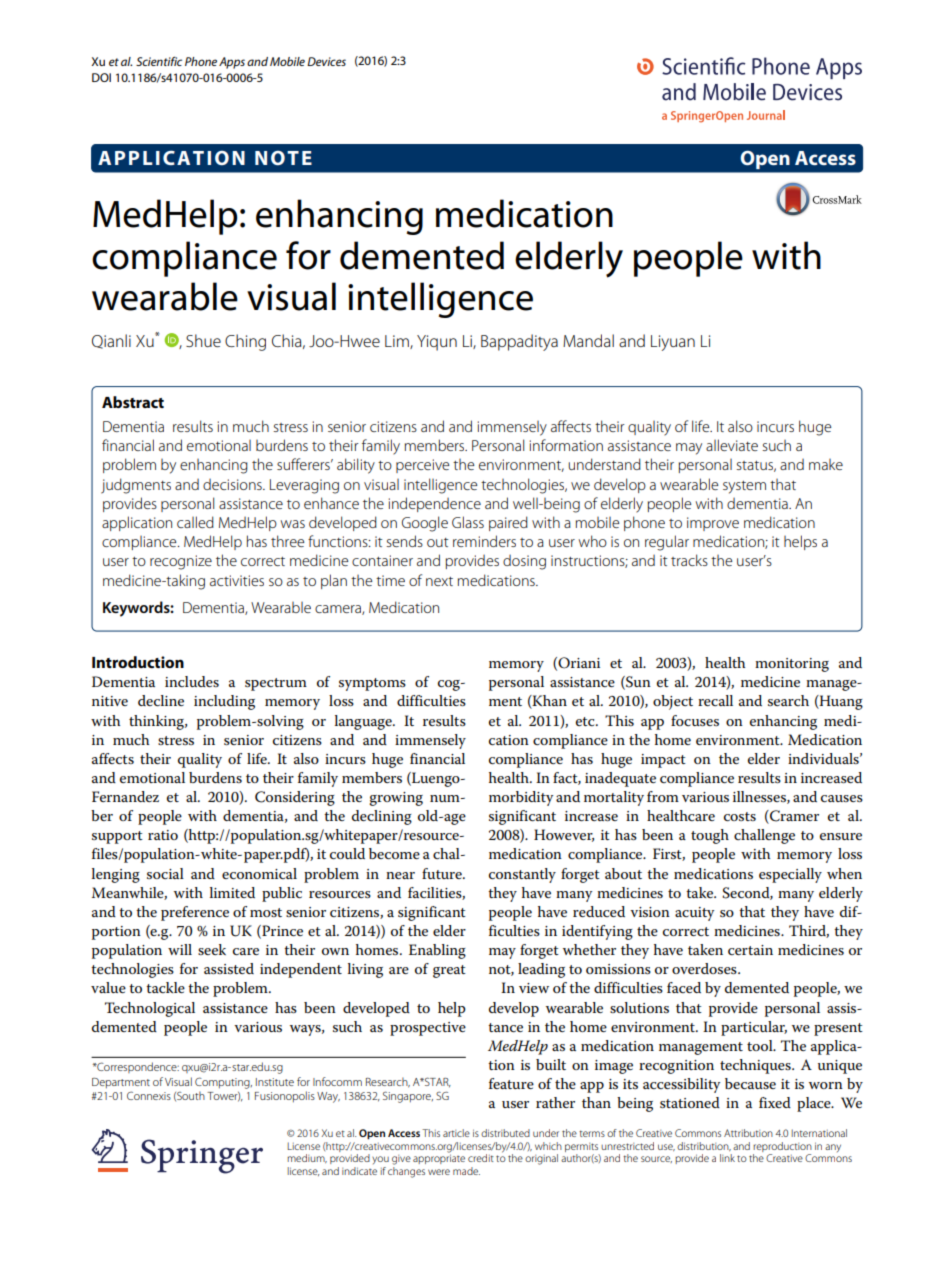 Image resolution: width=952 pixels, height=1266 pixels. Describe the element at coordinates (423, 466) in the screenshot. I see `perceive` at that location.
